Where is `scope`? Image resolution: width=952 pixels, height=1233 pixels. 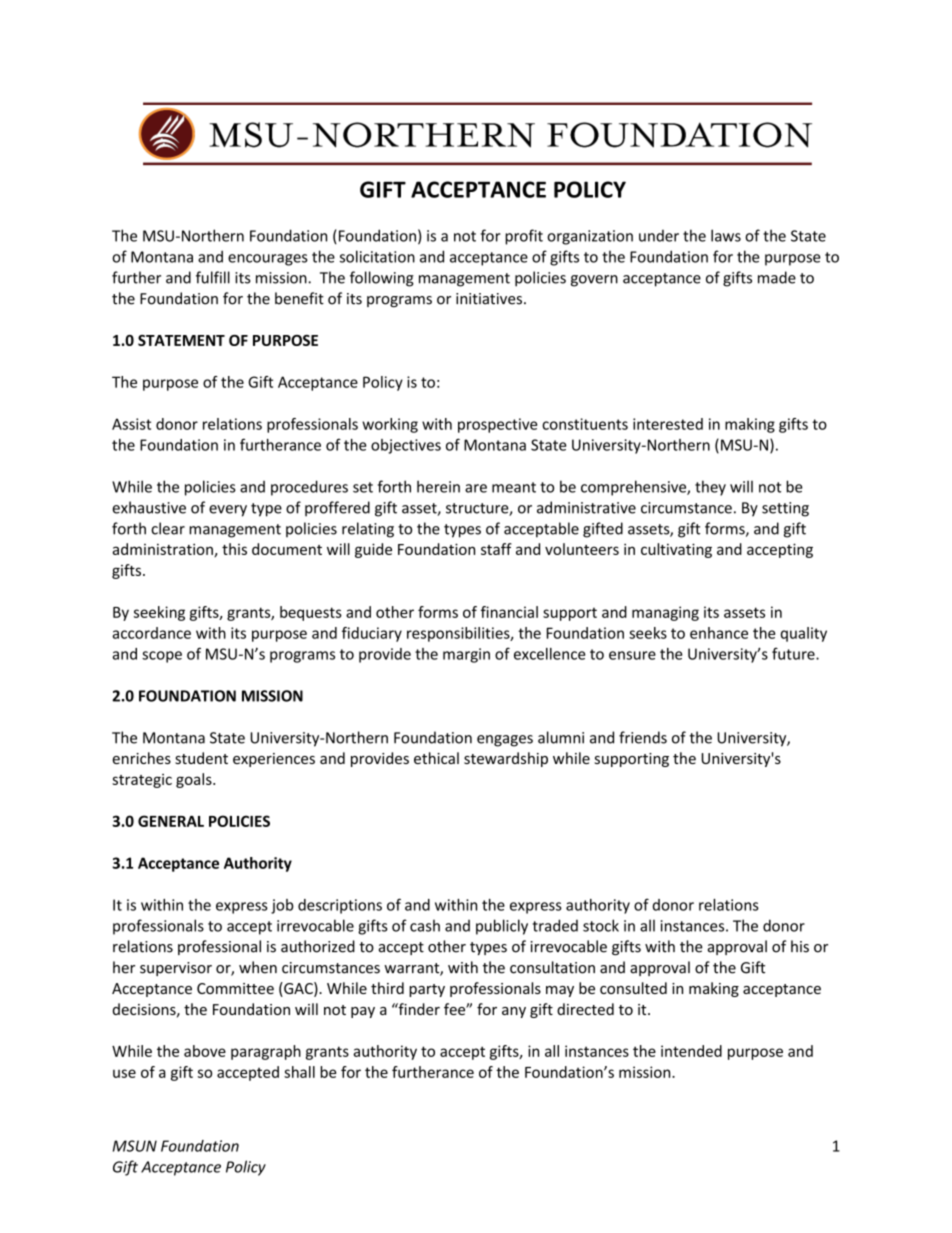 scope is located at coordinates (162, 657).
